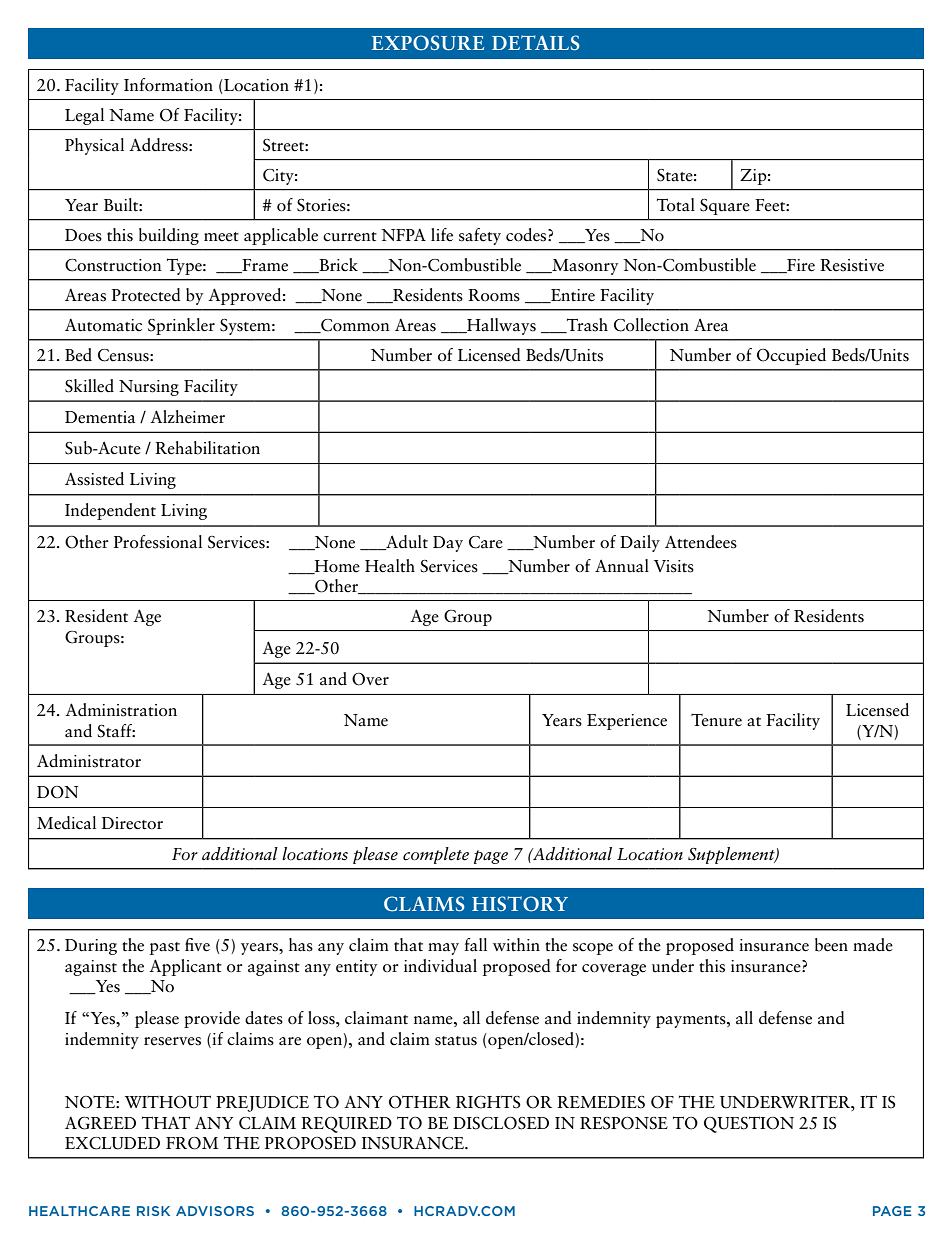  I want to click on complete, so click(436, 855).
